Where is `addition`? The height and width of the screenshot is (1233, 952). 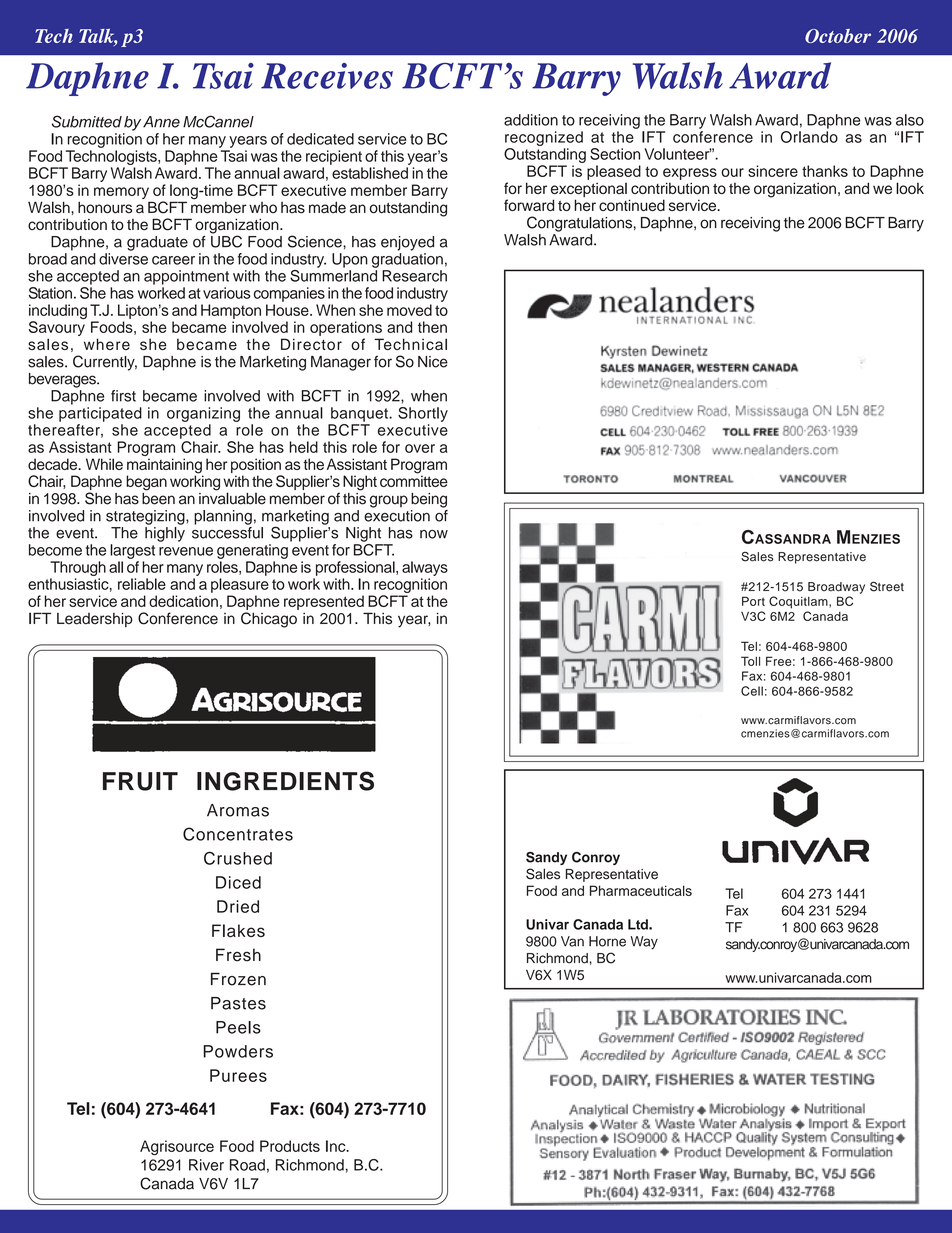
addition is located at coordinates (531, 120).
